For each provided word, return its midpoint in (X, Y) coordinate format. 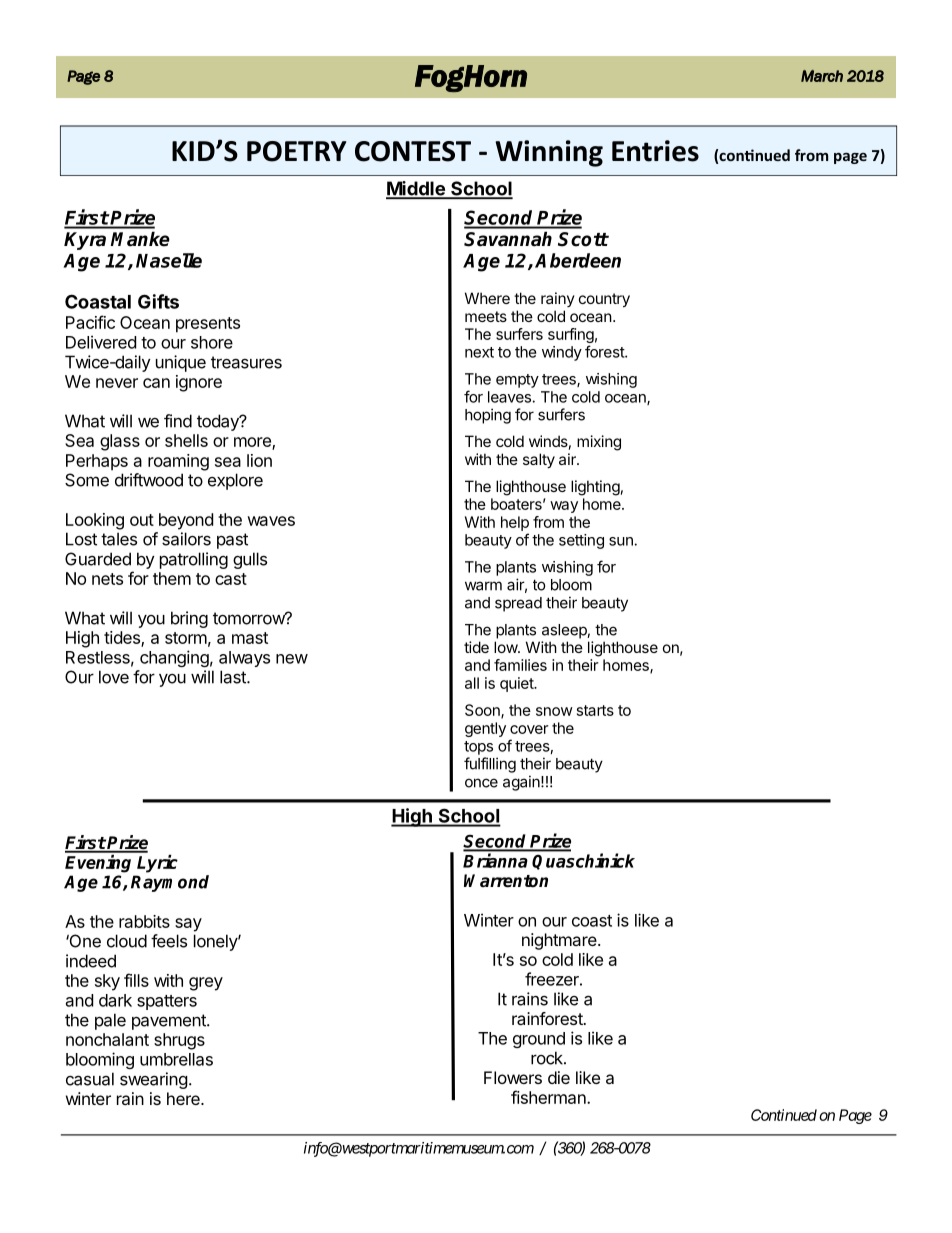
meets (486, 316)
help (515, 523)
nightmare (560, 941)
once (481, 783)
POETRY (297, 151)
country (604, 300)
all (472, 683)
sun (621, 541)
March (822, 76)
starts (595, 710)
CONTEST (413, 151)
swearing (154, 1080)
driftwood (149, 480)
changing (174, 658)
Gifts (158, 301)
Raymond (170, 883)
